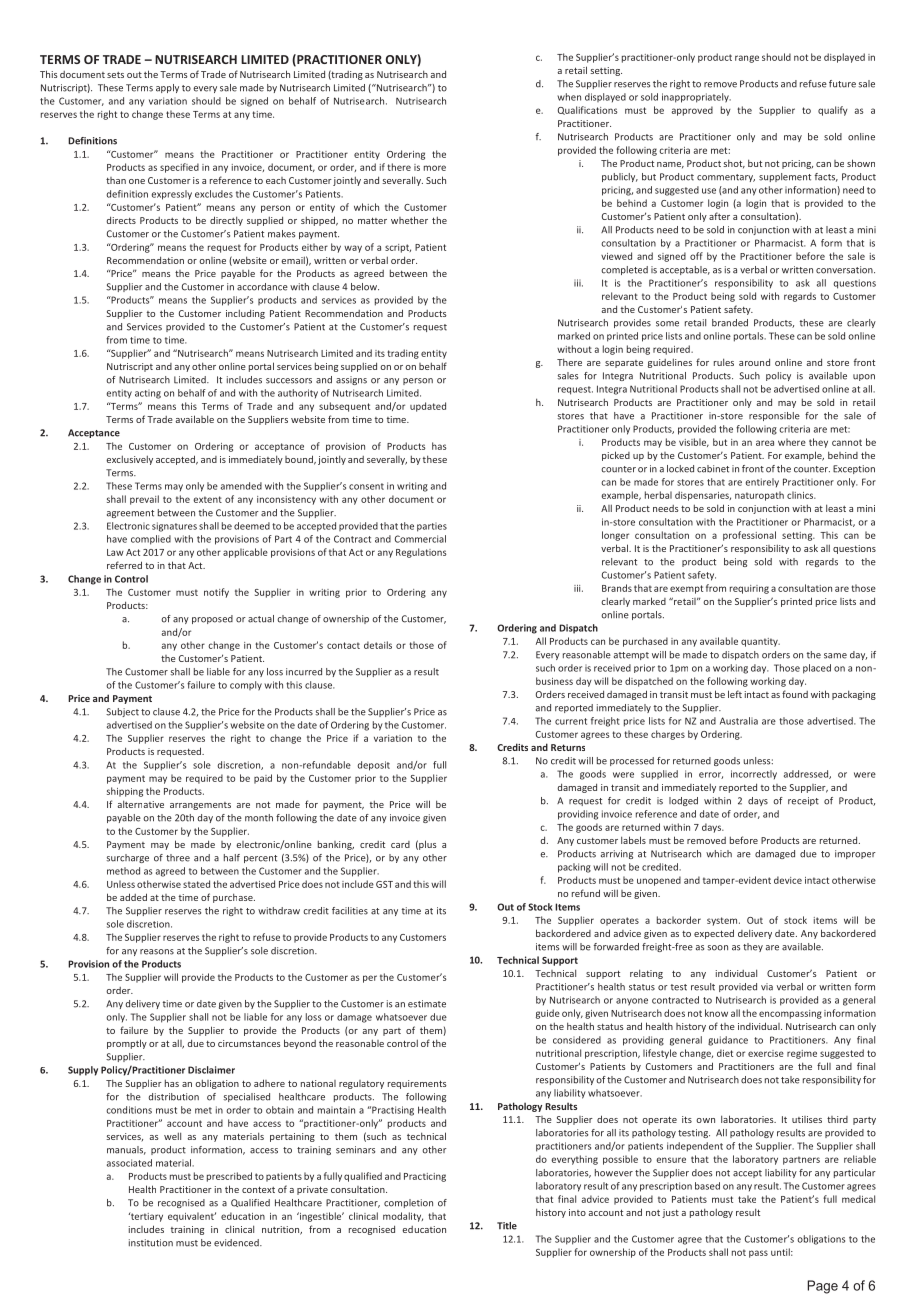  I want to click on more, so click(435, 168).
